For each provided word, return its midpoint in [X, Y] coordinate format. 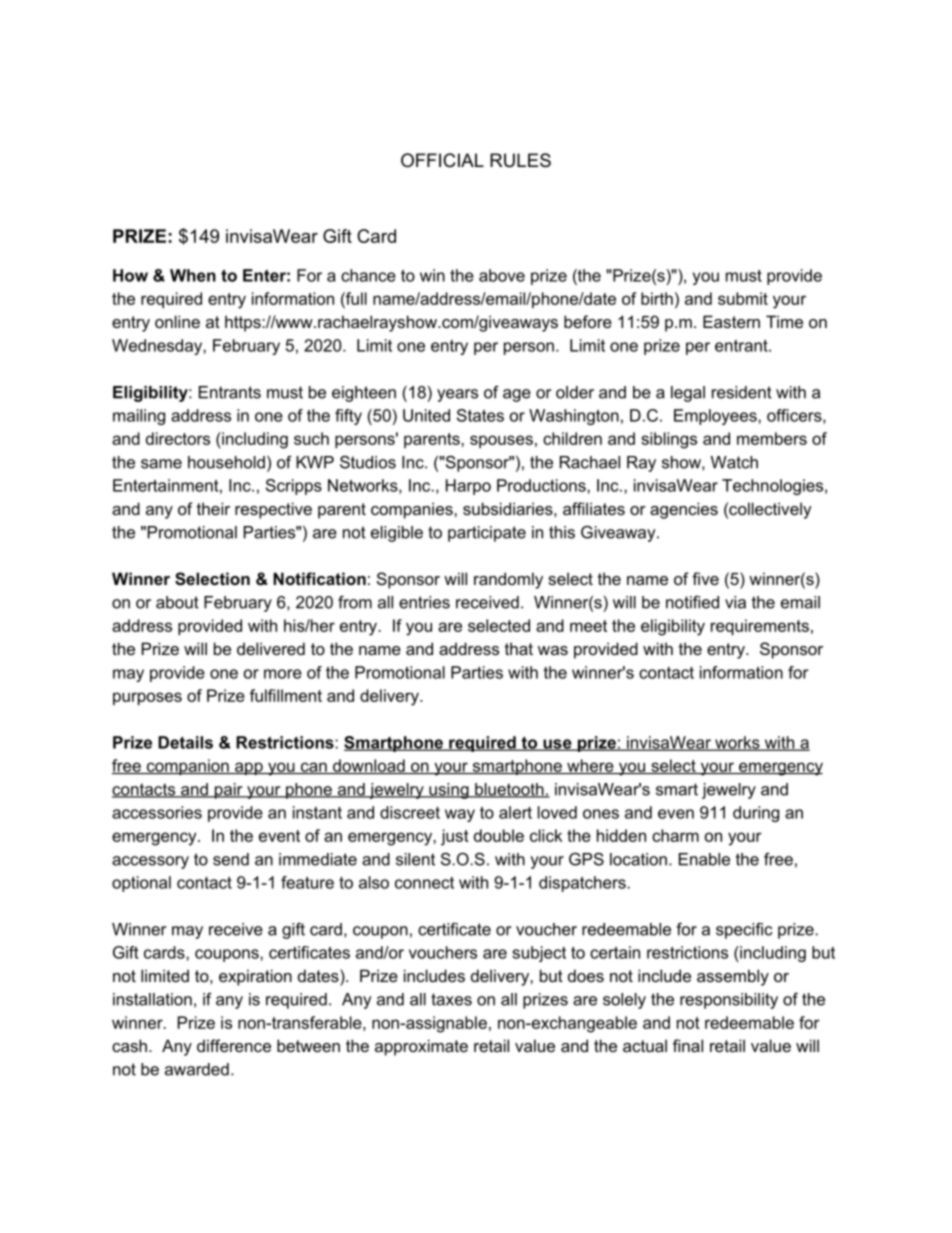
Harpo [468, 487]
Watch [734, 462]
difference [234, 1045]
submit [743, 298]
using [449, 791]
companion [187, 767]
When [193, 275]
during [756, 814]
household [226, 462]
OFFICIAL [442, 160]
